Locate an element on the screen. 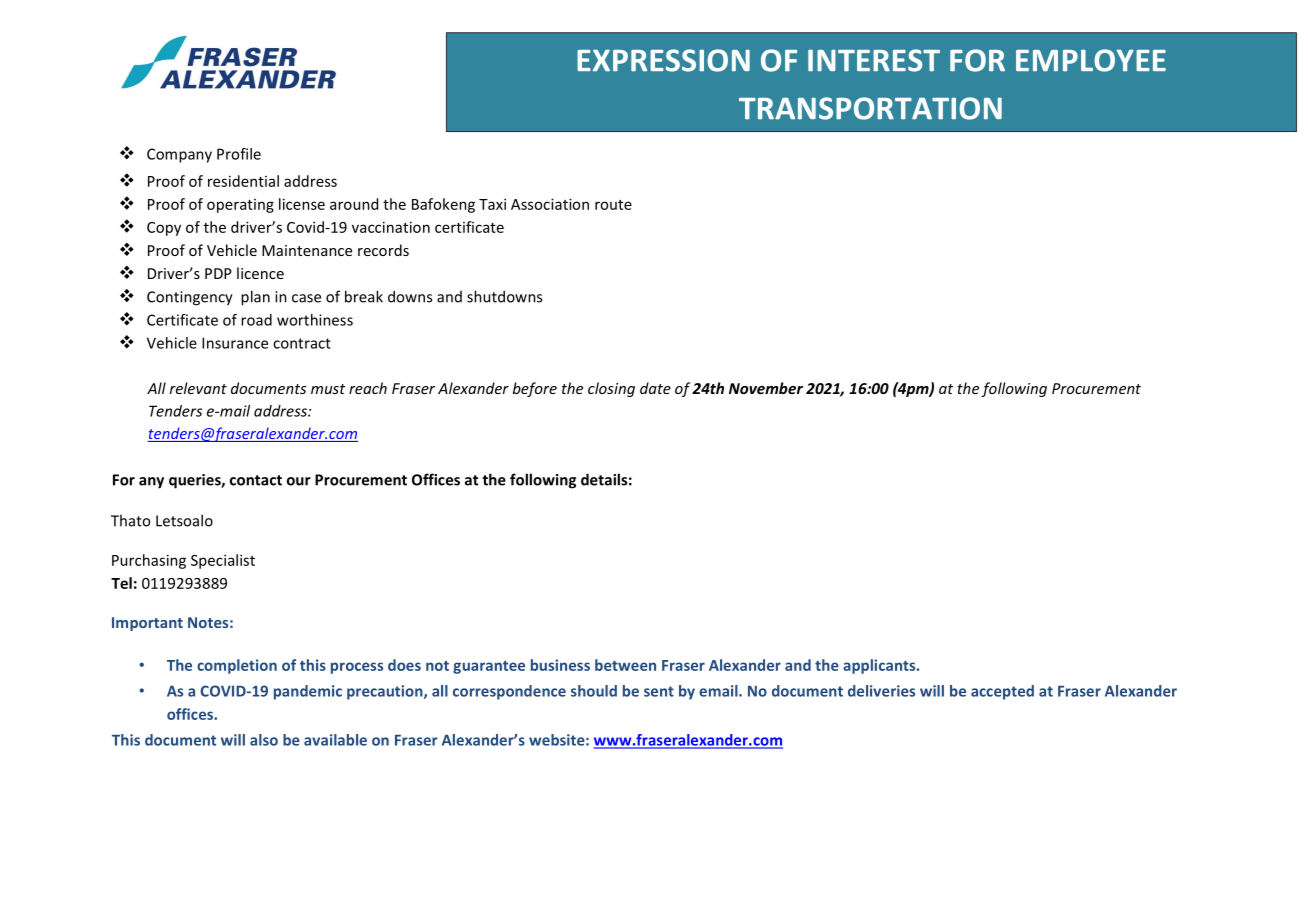 This screenshot has height=924, width=1308. Profile is located at coordinates (239, 154).
